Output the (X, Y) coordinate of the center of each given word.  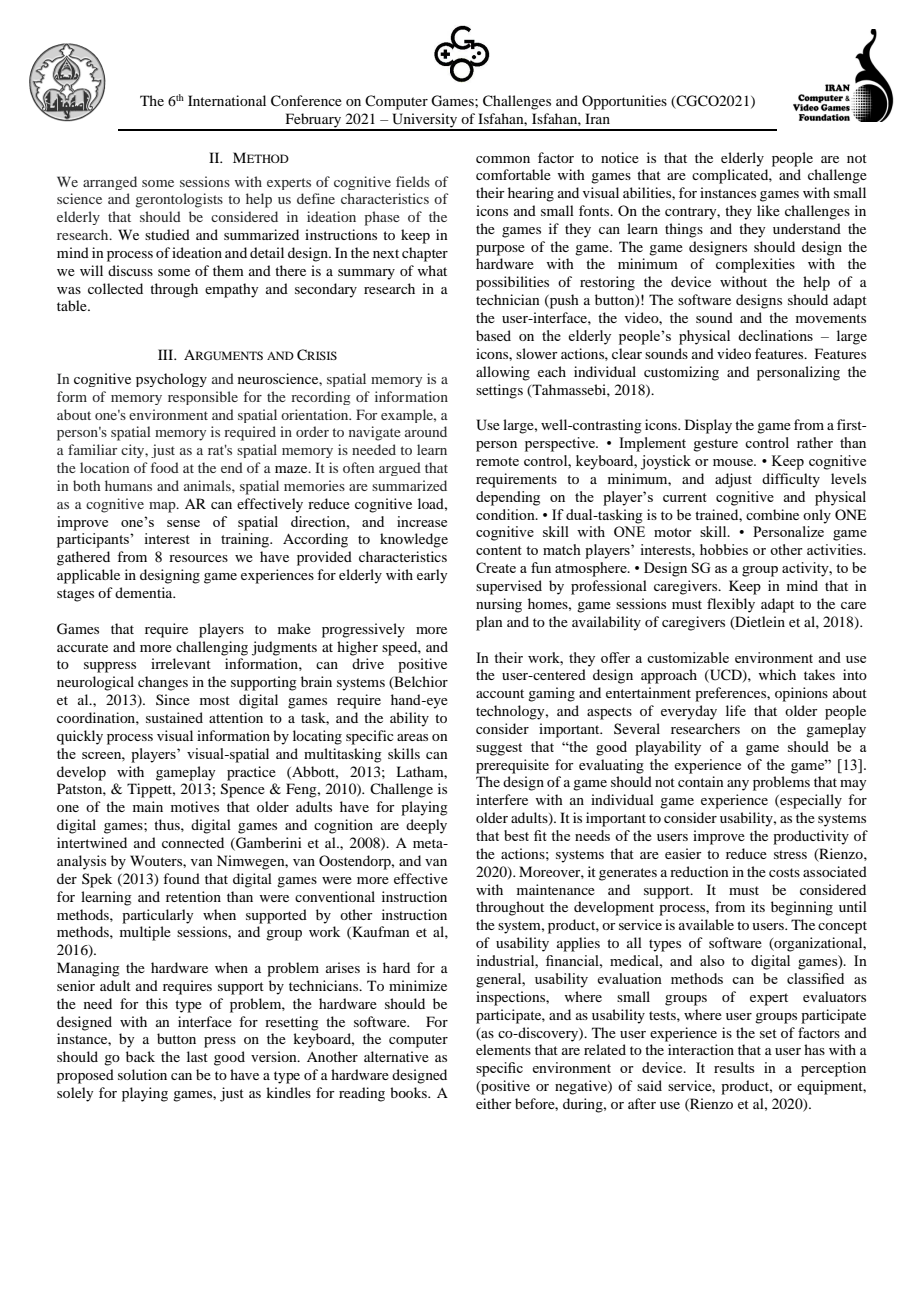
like (768, 210)
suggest (499, 749)
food (165, 467)
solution (142, 1074)
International (227, 100)
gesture (715, 445)
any (738, 785)
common (503, 159)
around (426, 431)
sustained (174, 717)
